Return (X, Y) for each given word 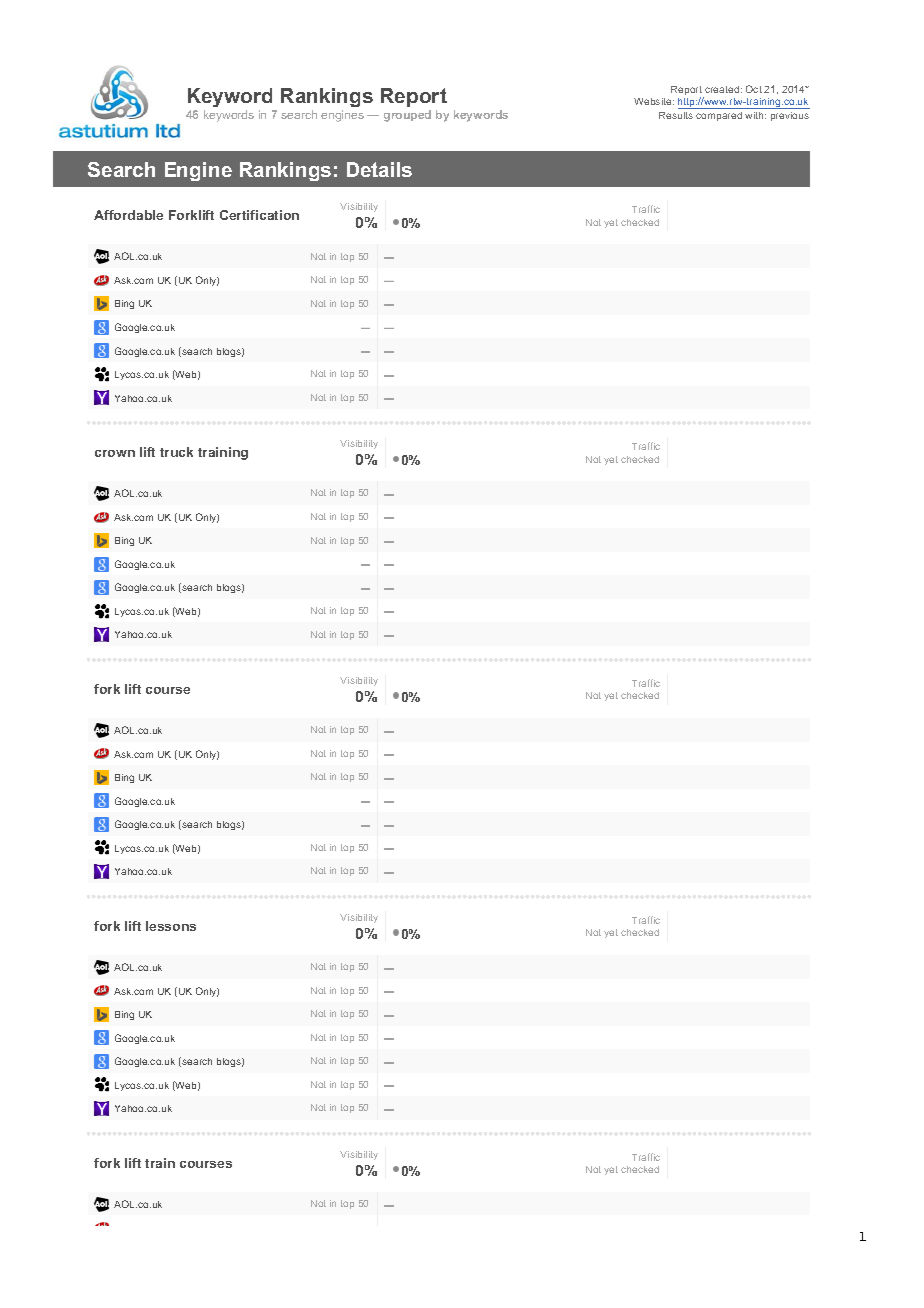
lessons (171, 926)
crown (115, 453)
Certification (259, 215)
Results (676, 115)
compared (719, 116)
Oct (754, 89)
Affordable (128, 215)
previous (790, 116)
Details (379, 169)
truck (176, 452)
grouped (407, 116)
